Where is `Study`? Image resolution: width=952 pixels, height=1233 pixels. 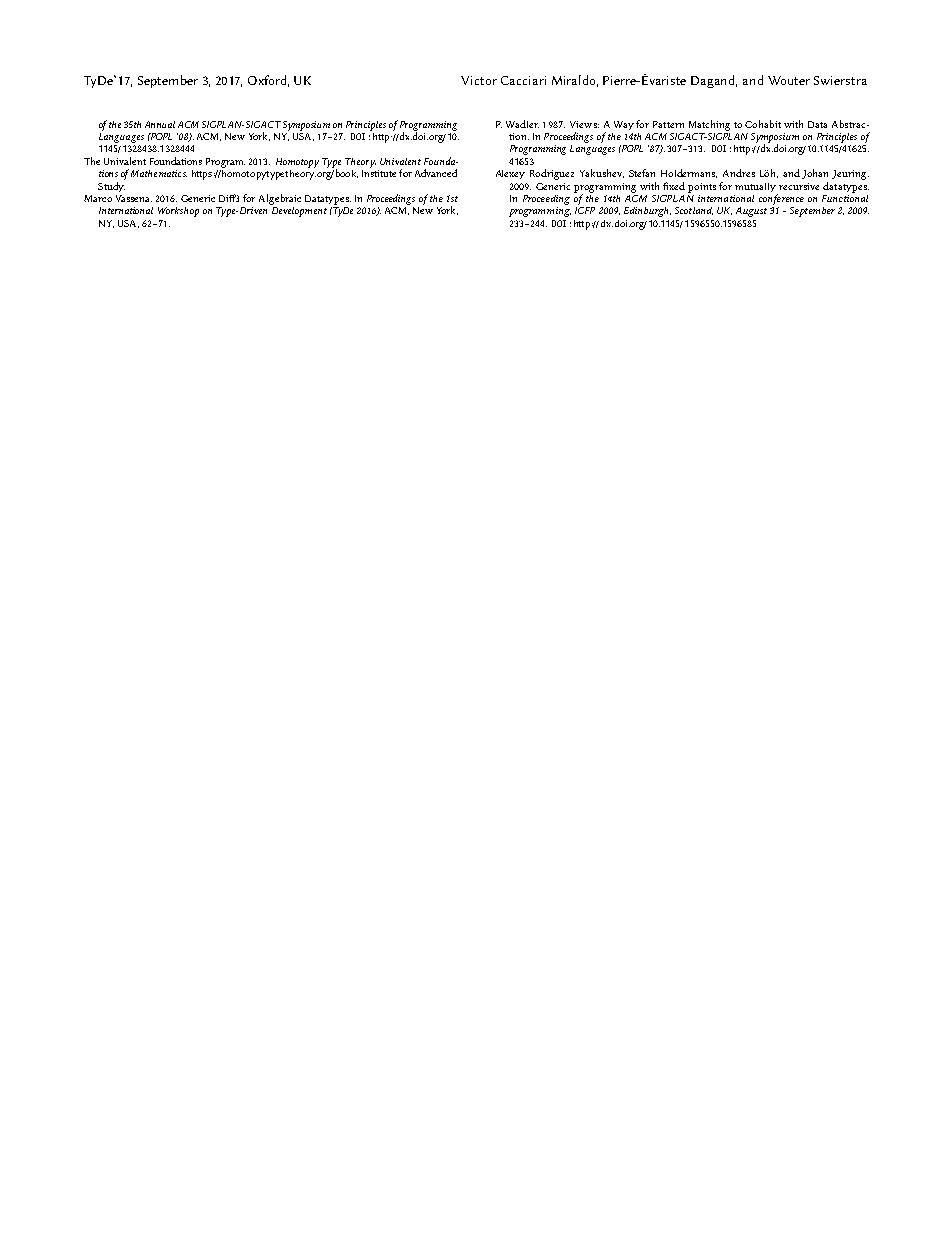
Study is located at coordinates (111, 187).
